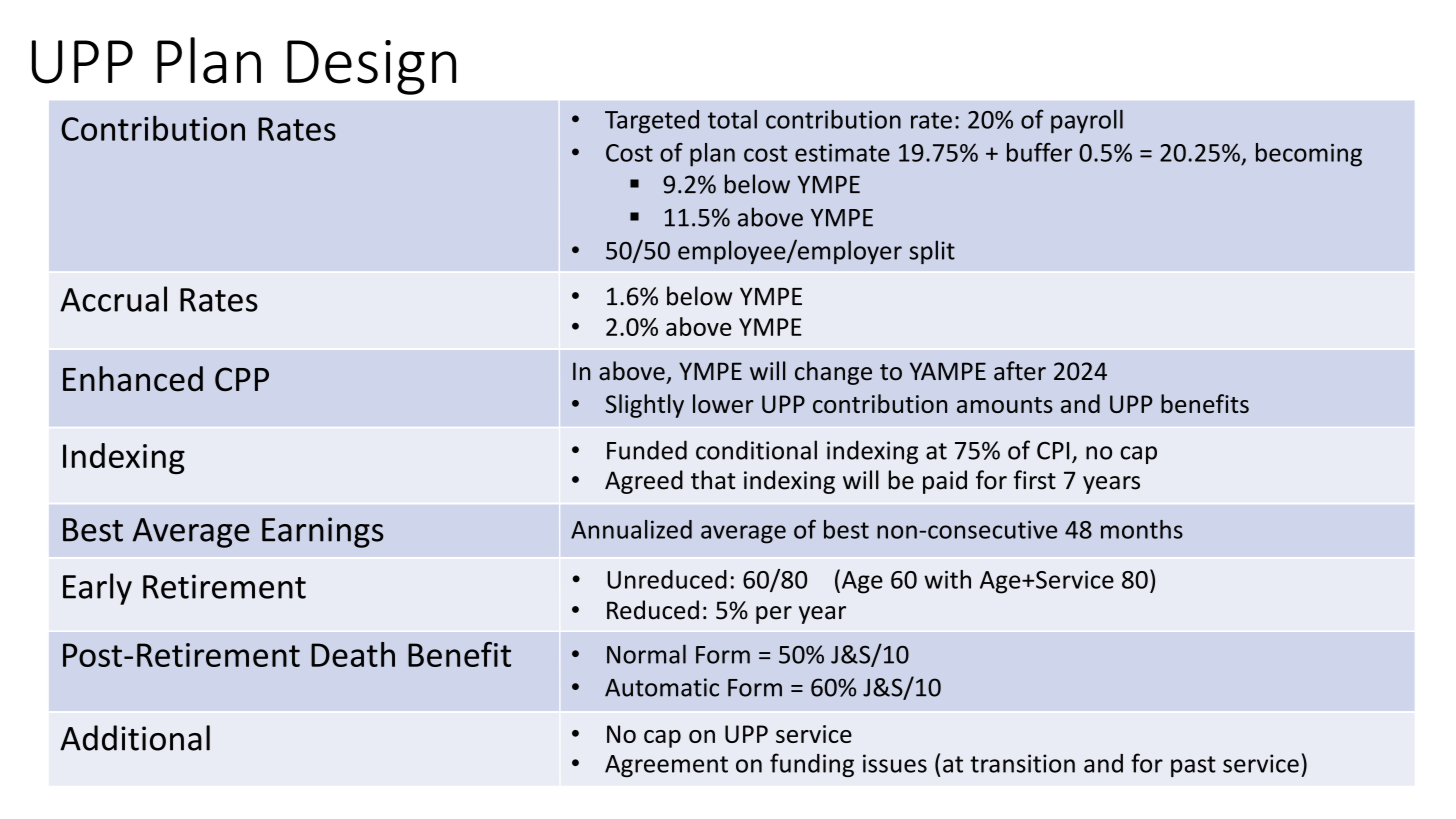 This screenshot has width=1456, height=819. I want to click on Agreement, so click(666, 766).
